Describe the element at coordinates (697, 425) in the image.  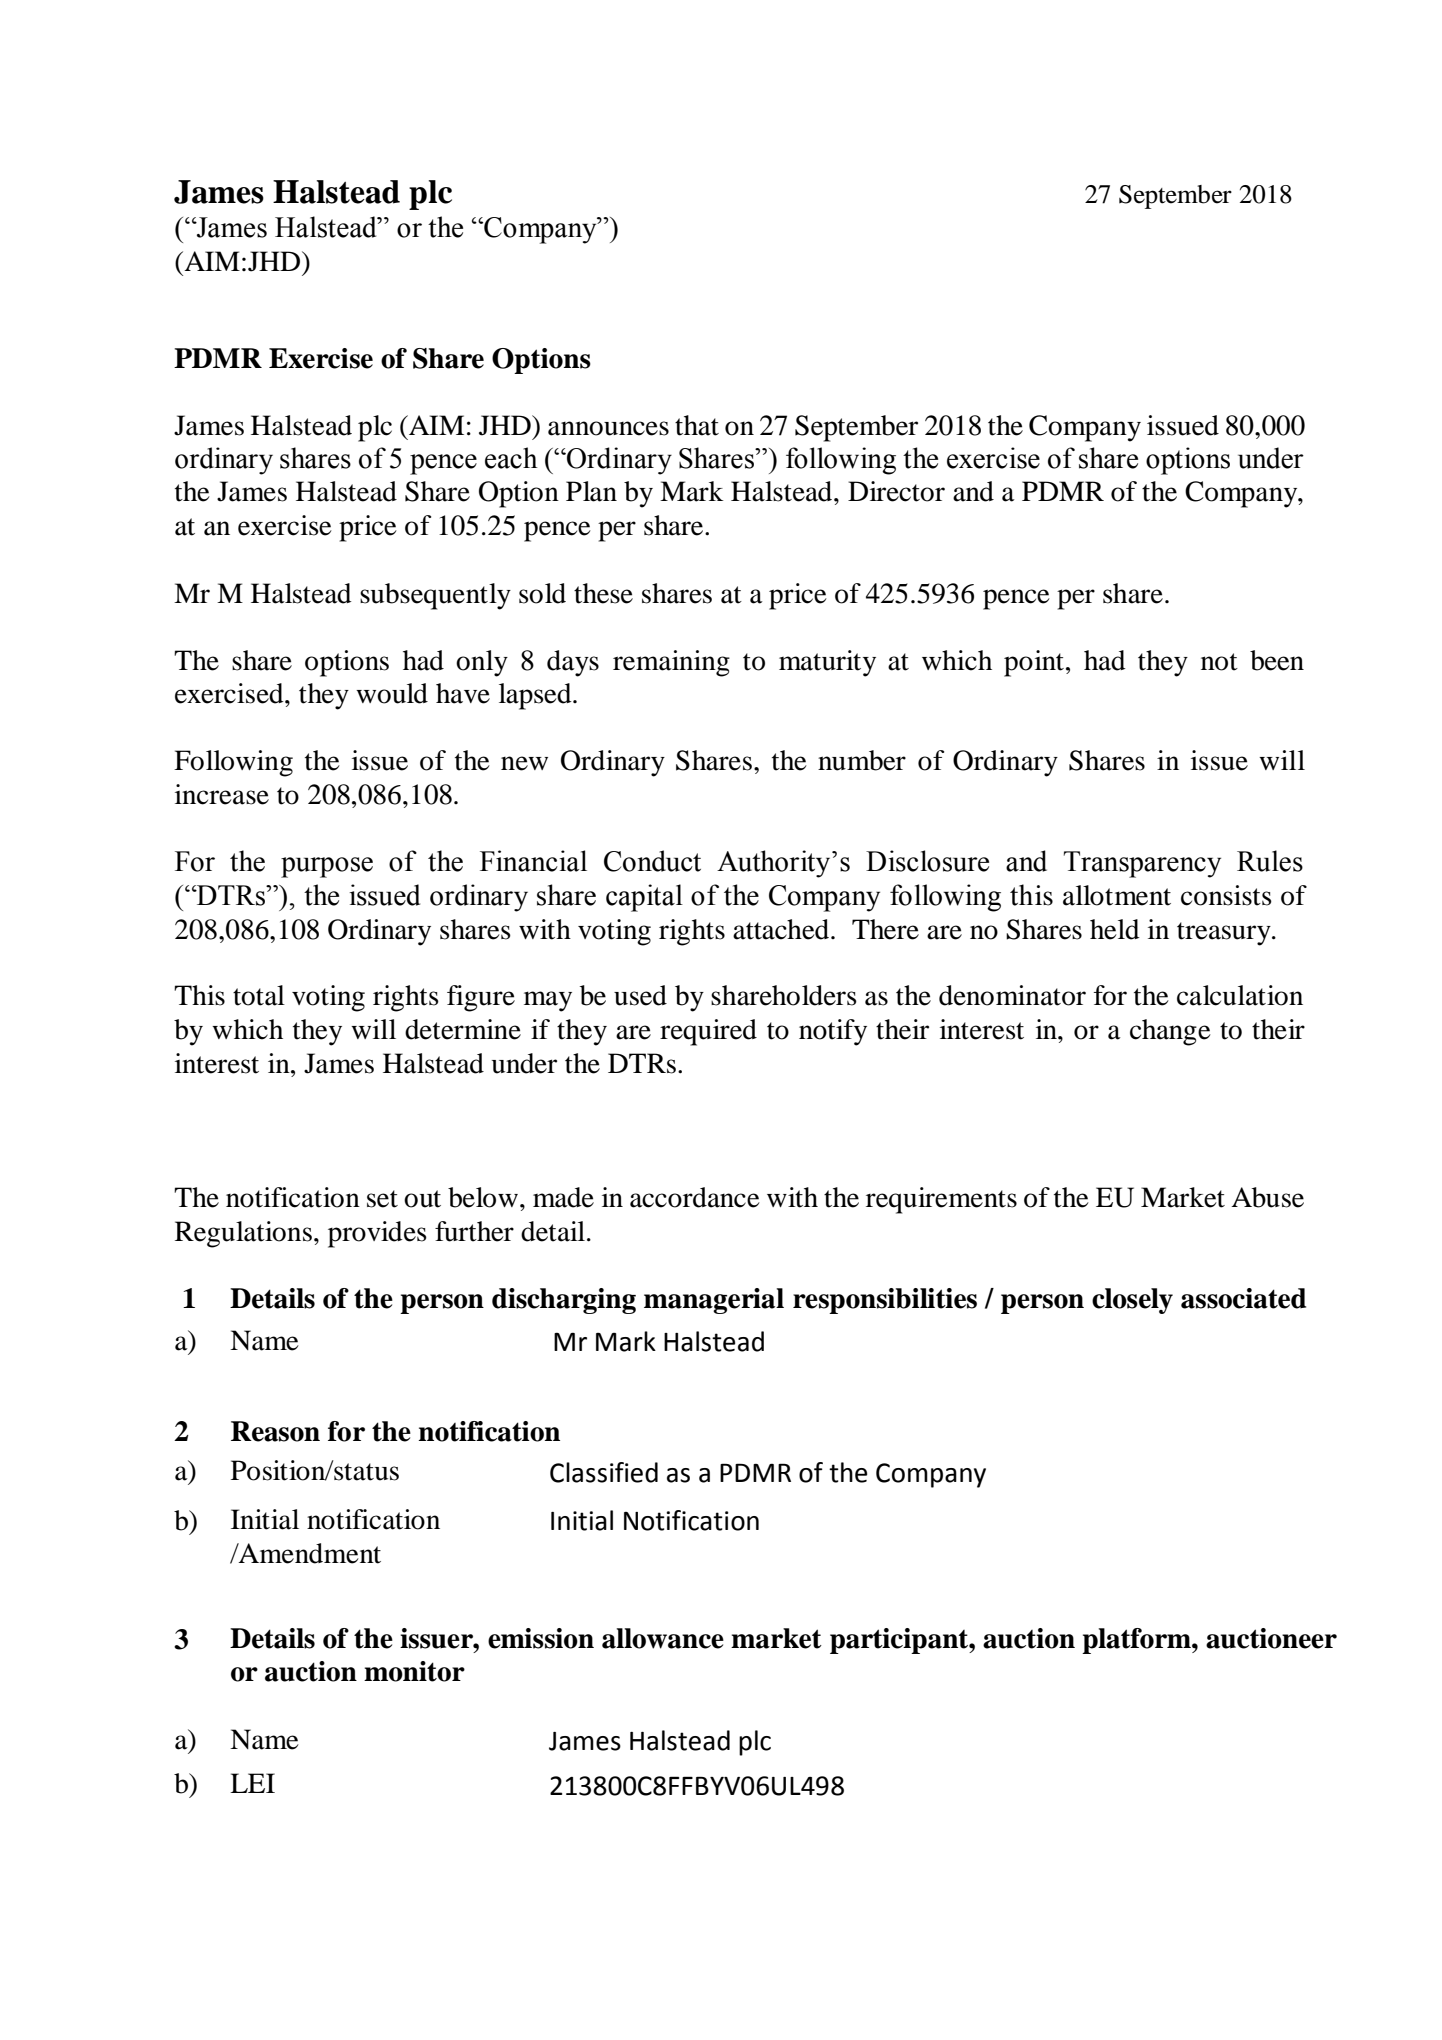
I see `that` at that location.
